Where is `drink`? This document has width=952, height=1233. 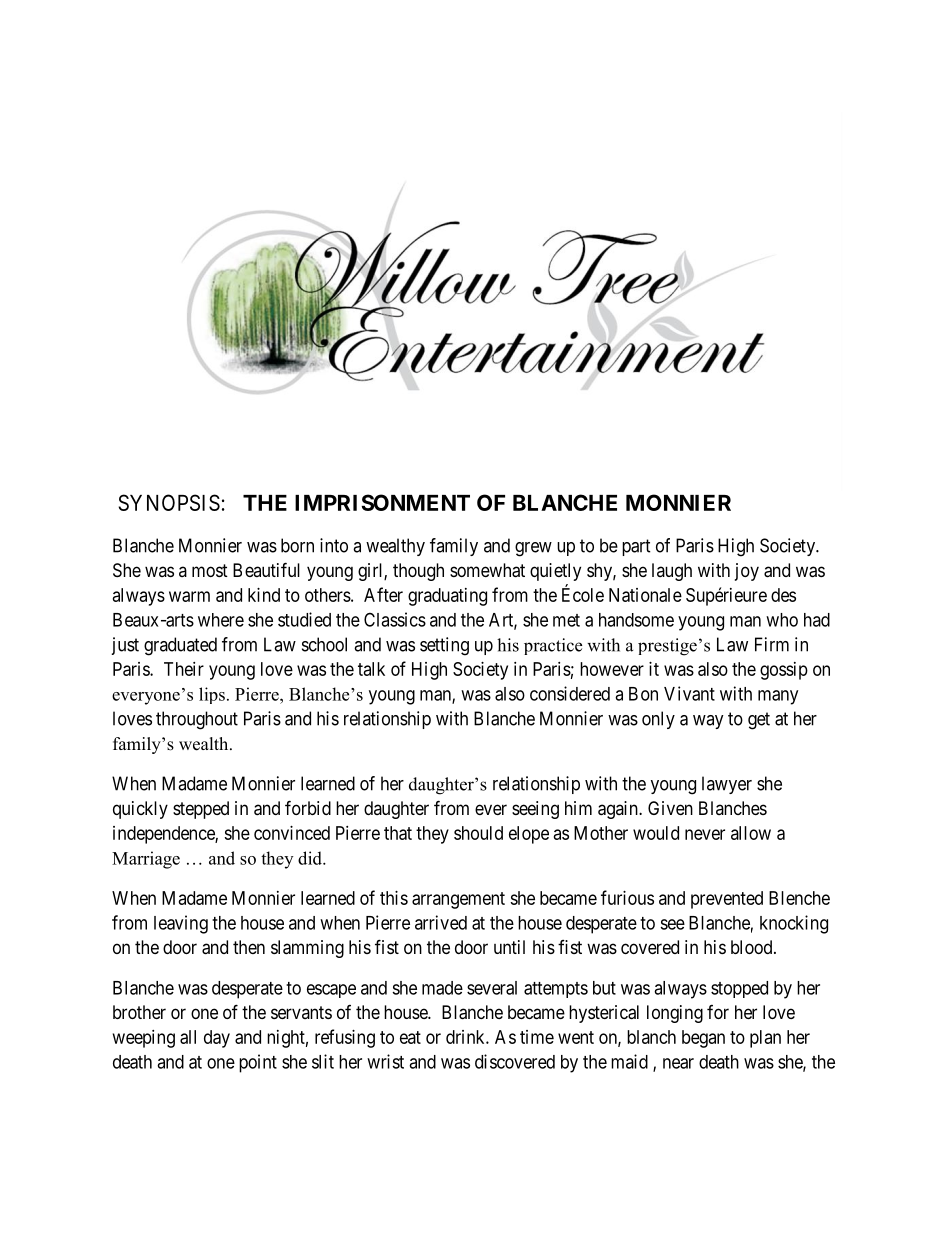
drink is located at coordinates (466, 1037).
